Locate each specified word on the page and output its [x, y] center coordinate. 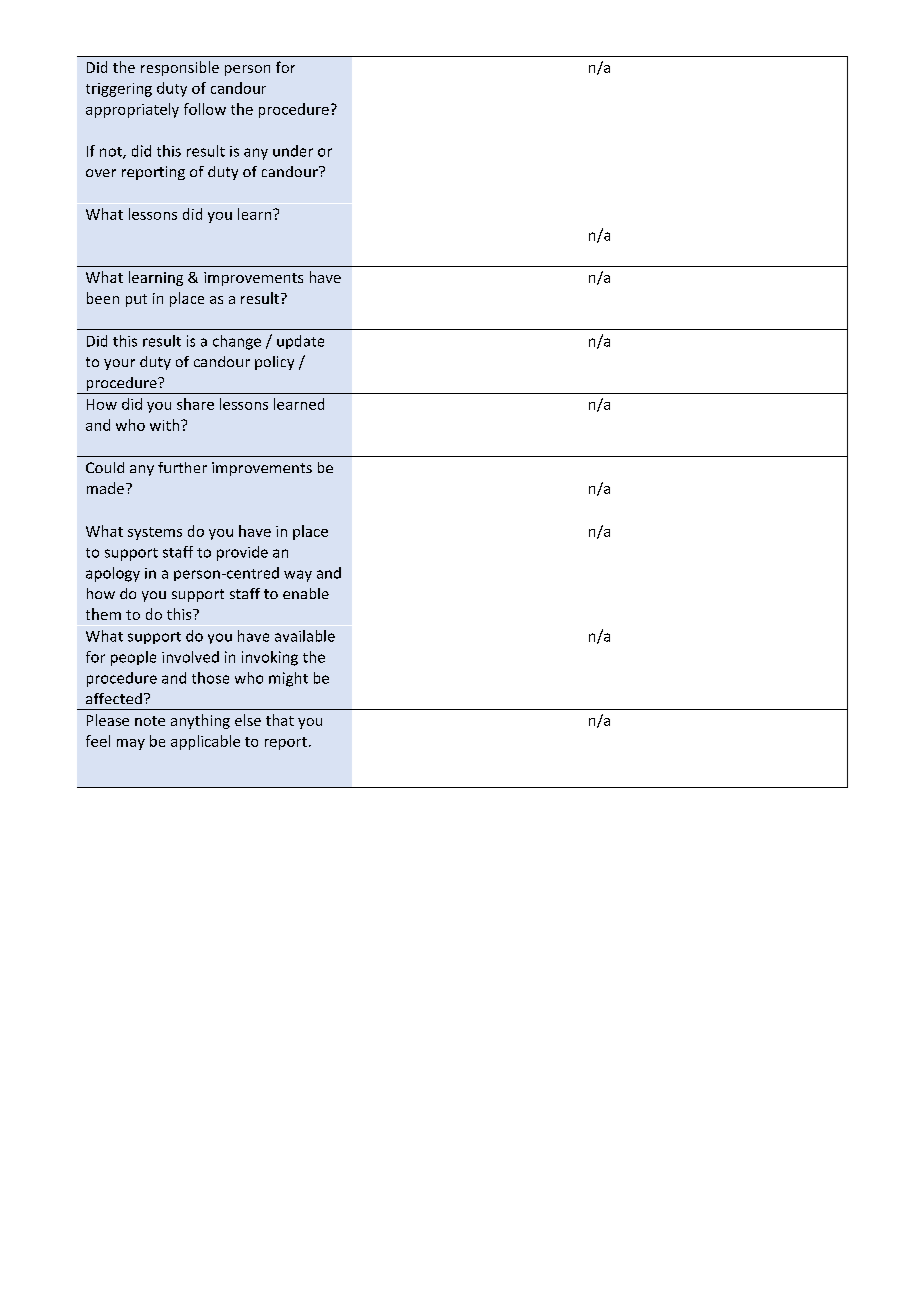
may [131, 744]
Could [105, 467]
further [182, 467]
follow [205, 109]
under [293, 151]
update [300, 342]
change [237, 342]
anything [200, 721]
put [136, 300]
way [298, 576]
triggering [119, 90]
